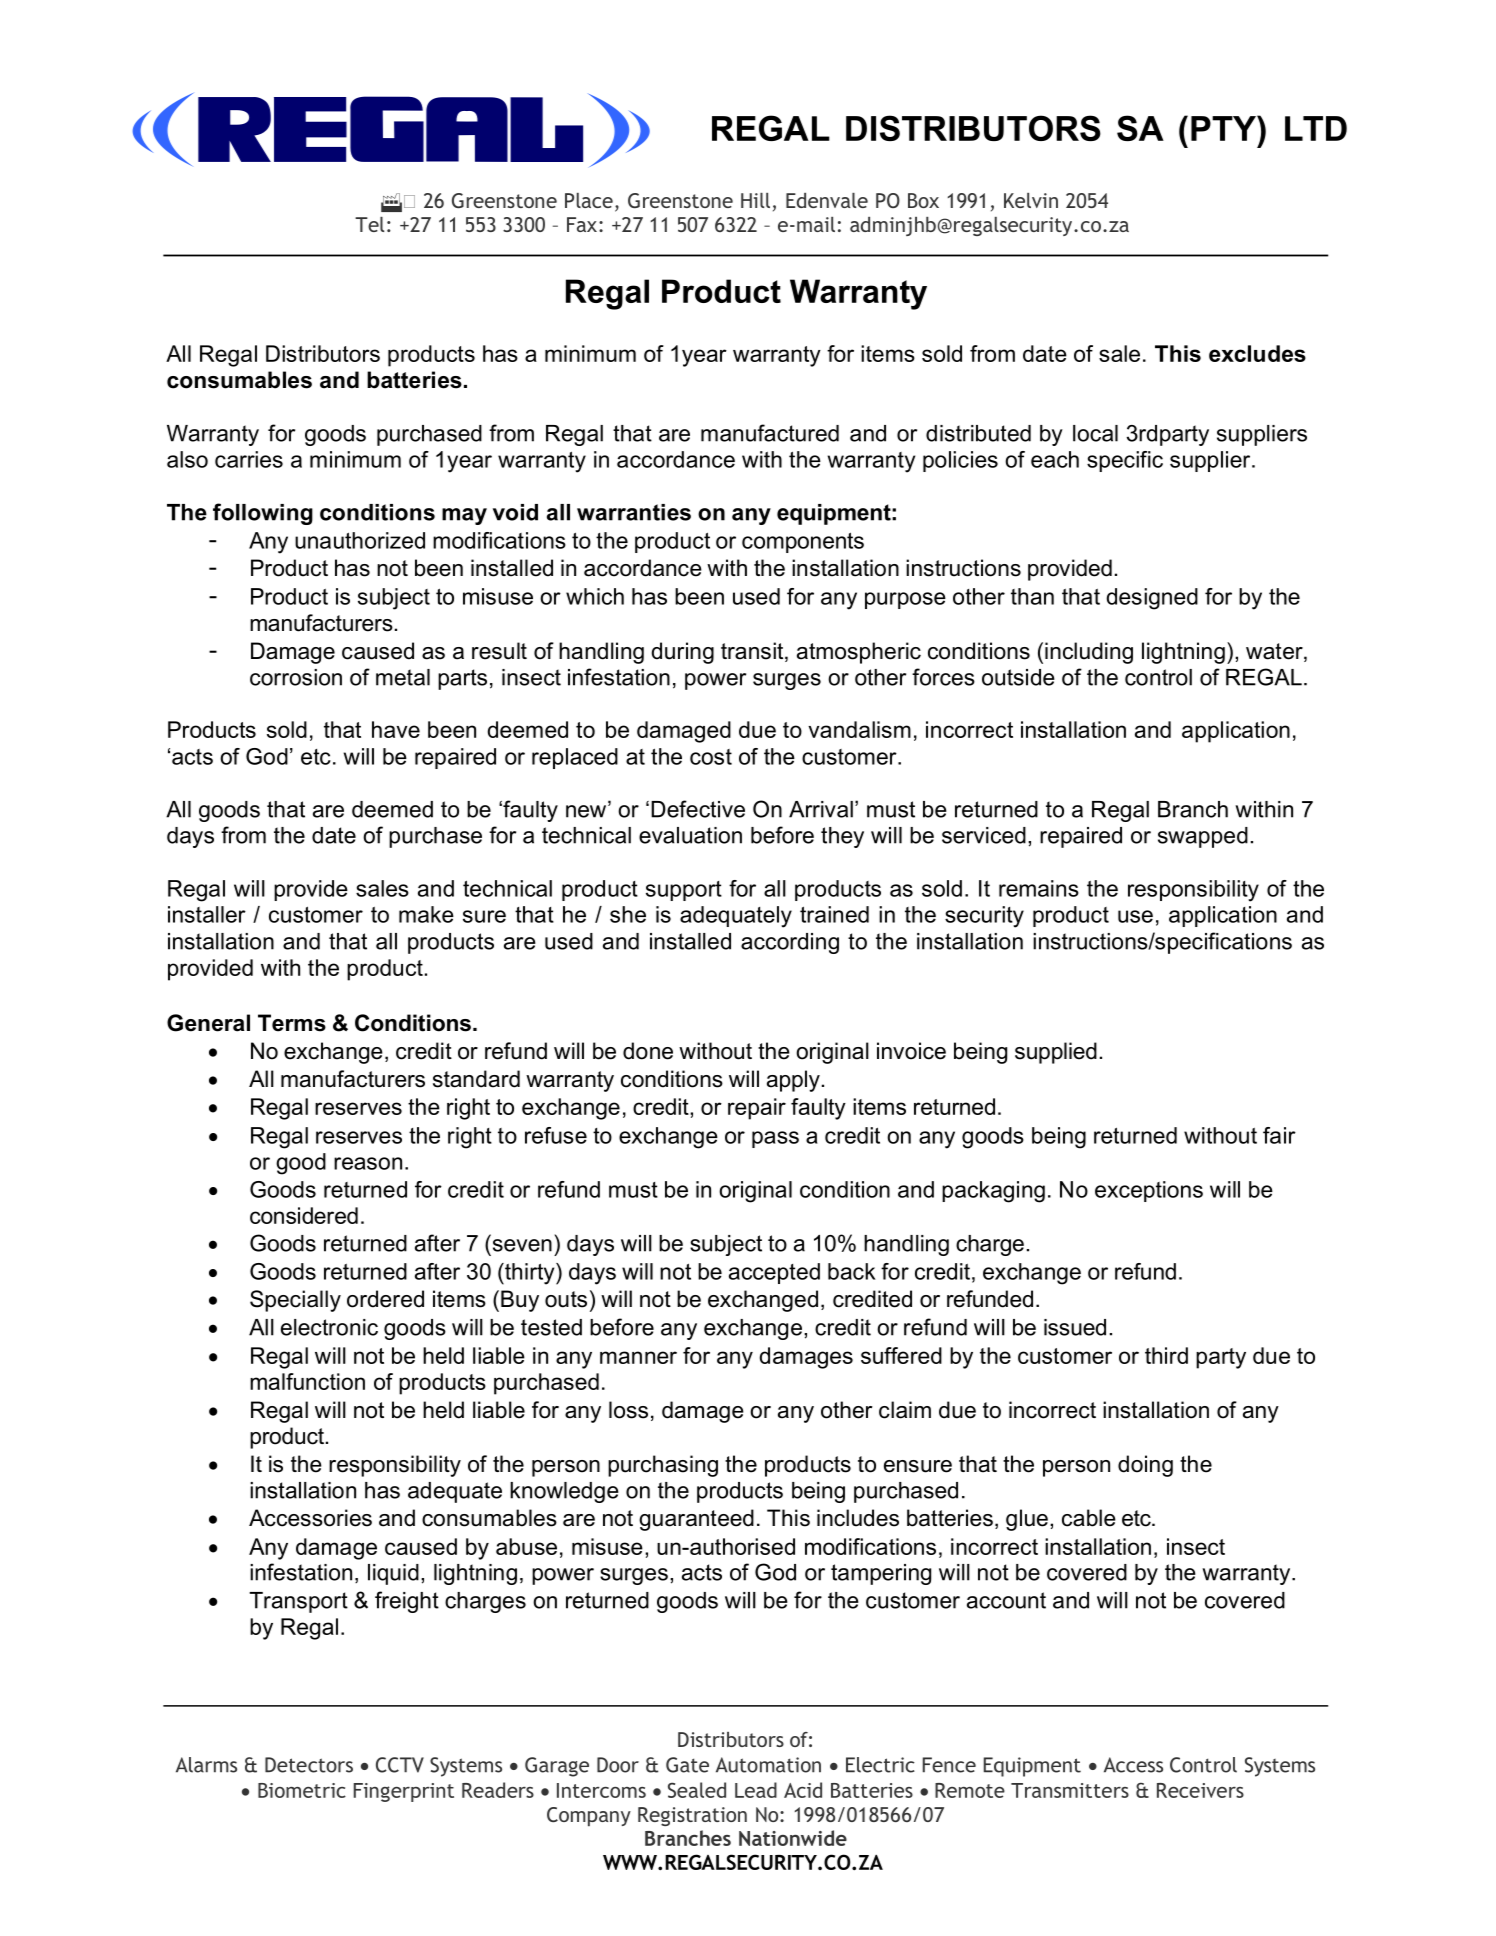 This page has height=1936, width=1496. I want to click on Biometric, so click(302, 1790).
